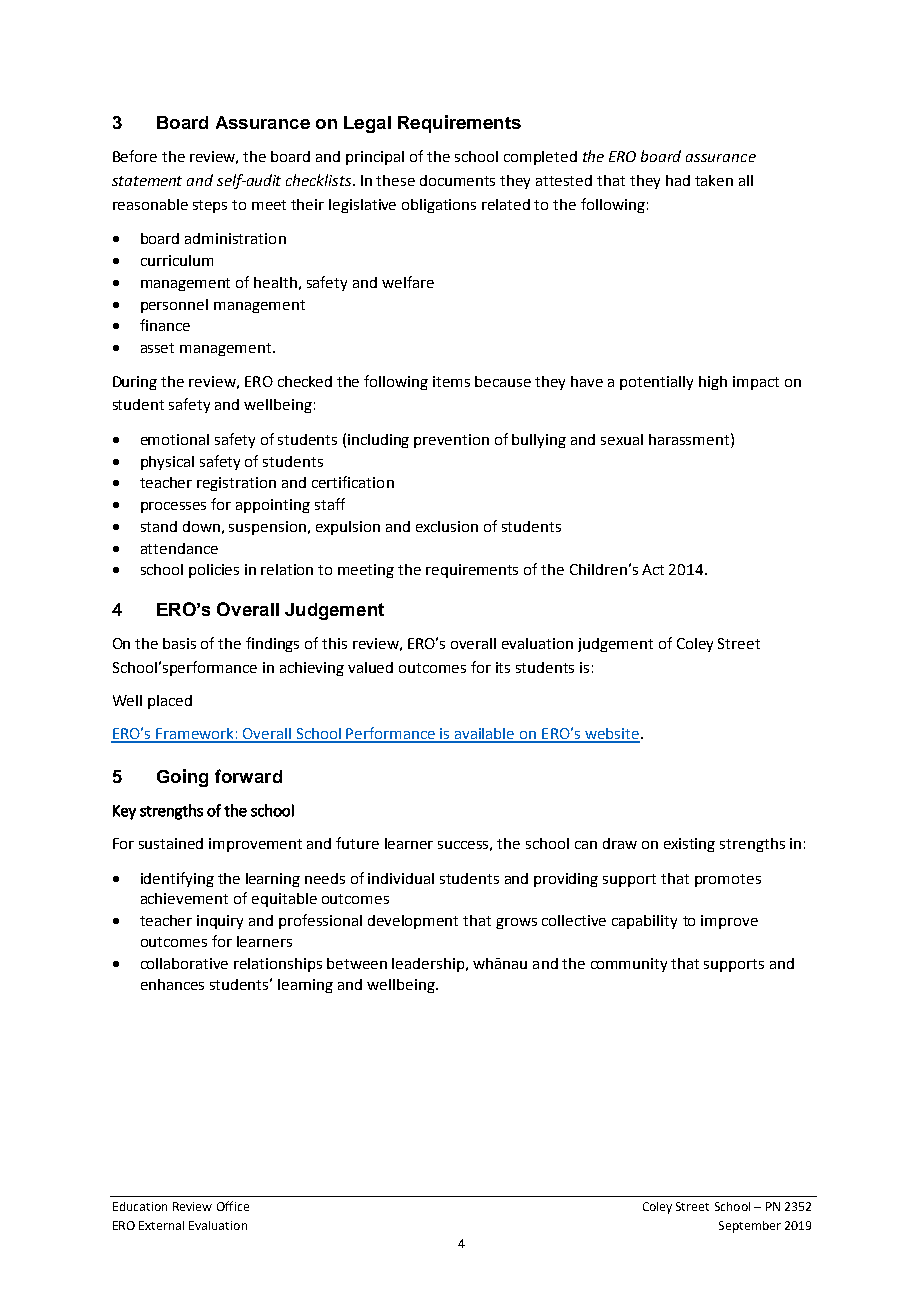  I want to click on capability, so click(644, 922).
